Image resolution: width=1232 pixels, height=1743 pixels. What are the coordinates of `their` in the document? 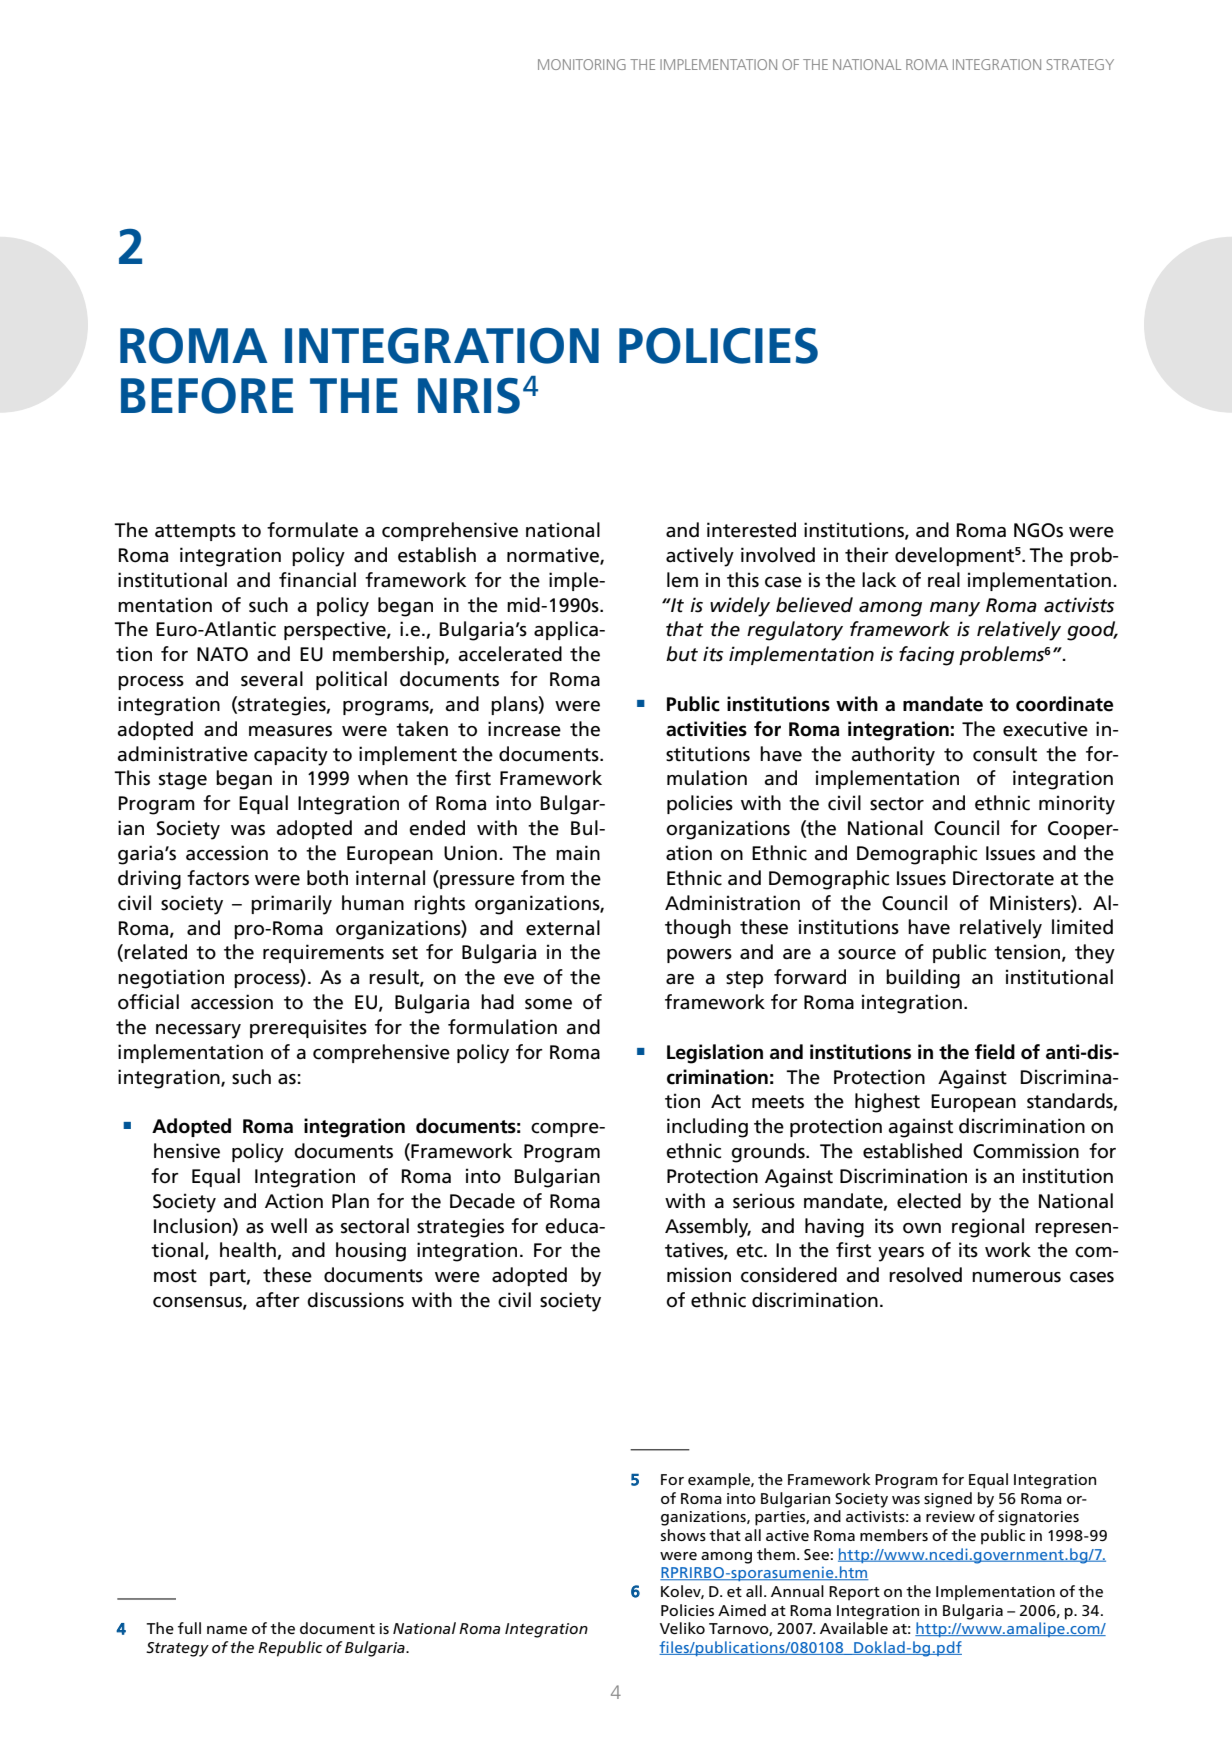 It's located at (867, 555).
